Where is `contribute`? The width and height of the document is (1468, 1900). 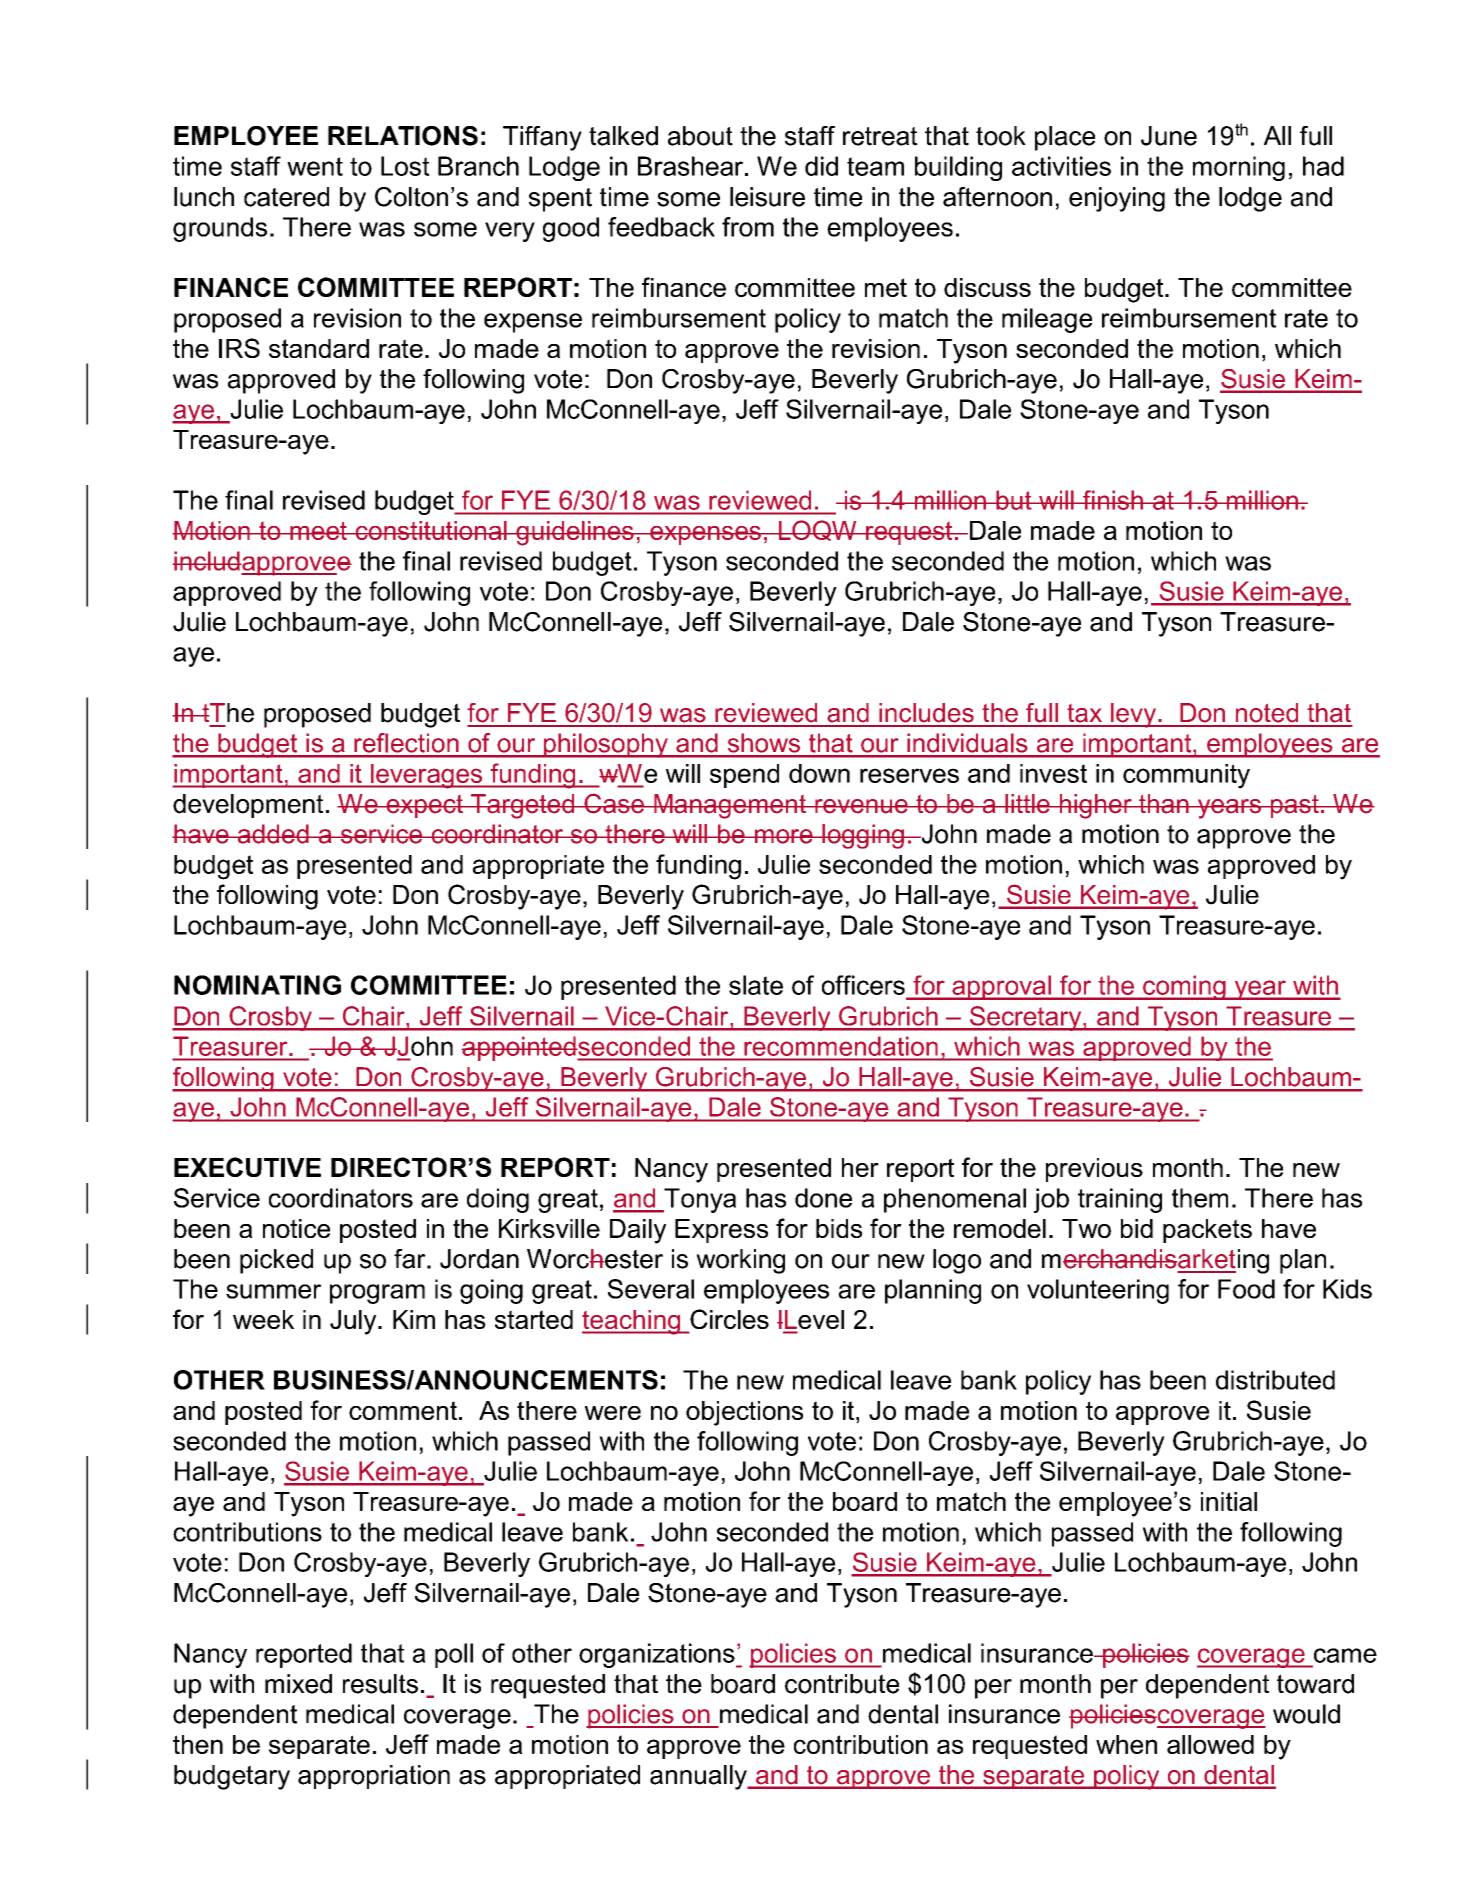
contribute is located at coordinates (842, 1684).
